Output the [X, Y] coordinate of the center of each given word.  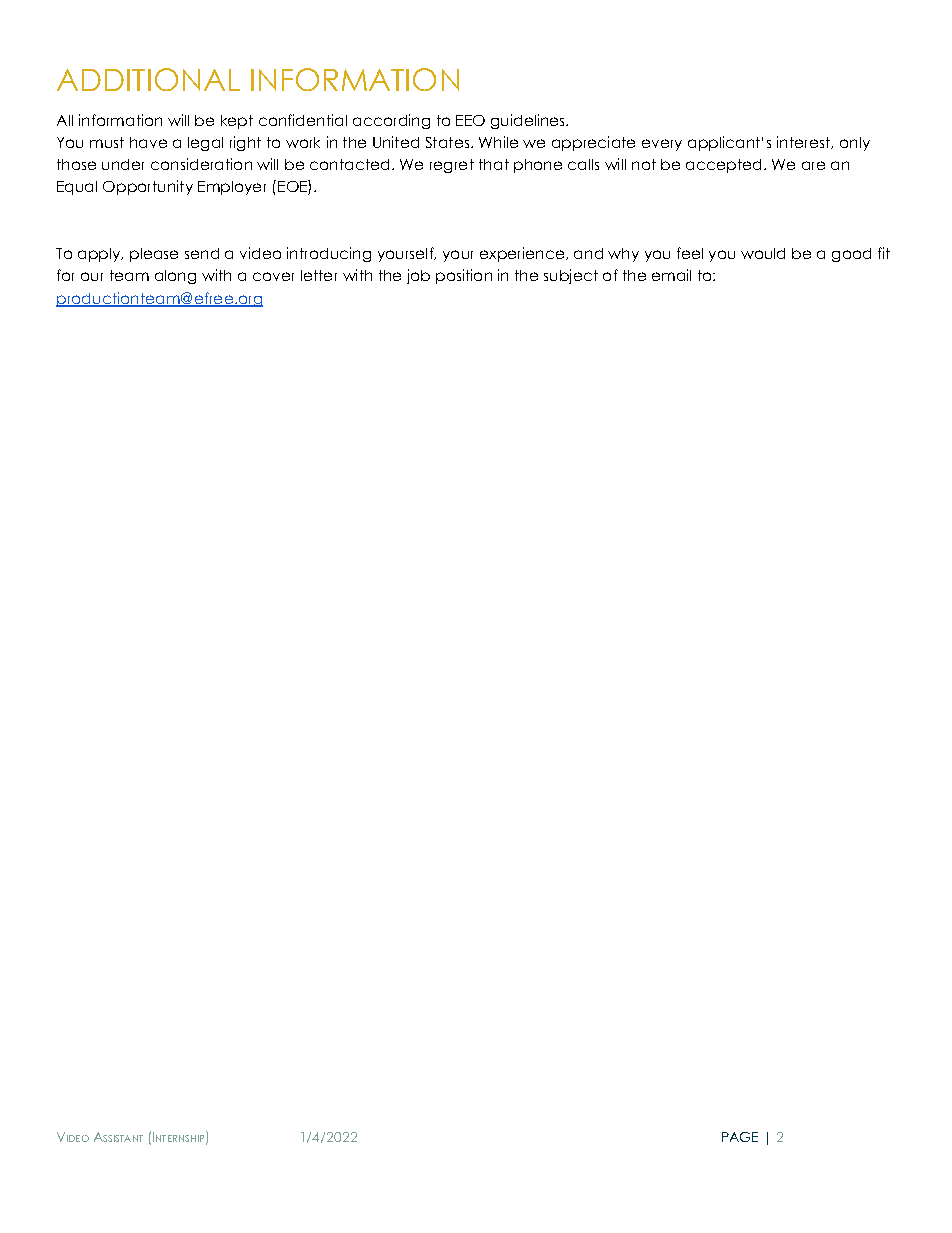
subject [571, 276]
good [851, 255]
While [498, 142]
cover [273, 276]
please [154, 255]
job [418, 276]
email [671, 275]
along [175, 277]
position [464, 276]
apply [100, 255]
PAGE [740, 1137]
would [763, 253]
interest [804, 142]
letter [319, 275]
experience [522, 254]
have [148, 142]
